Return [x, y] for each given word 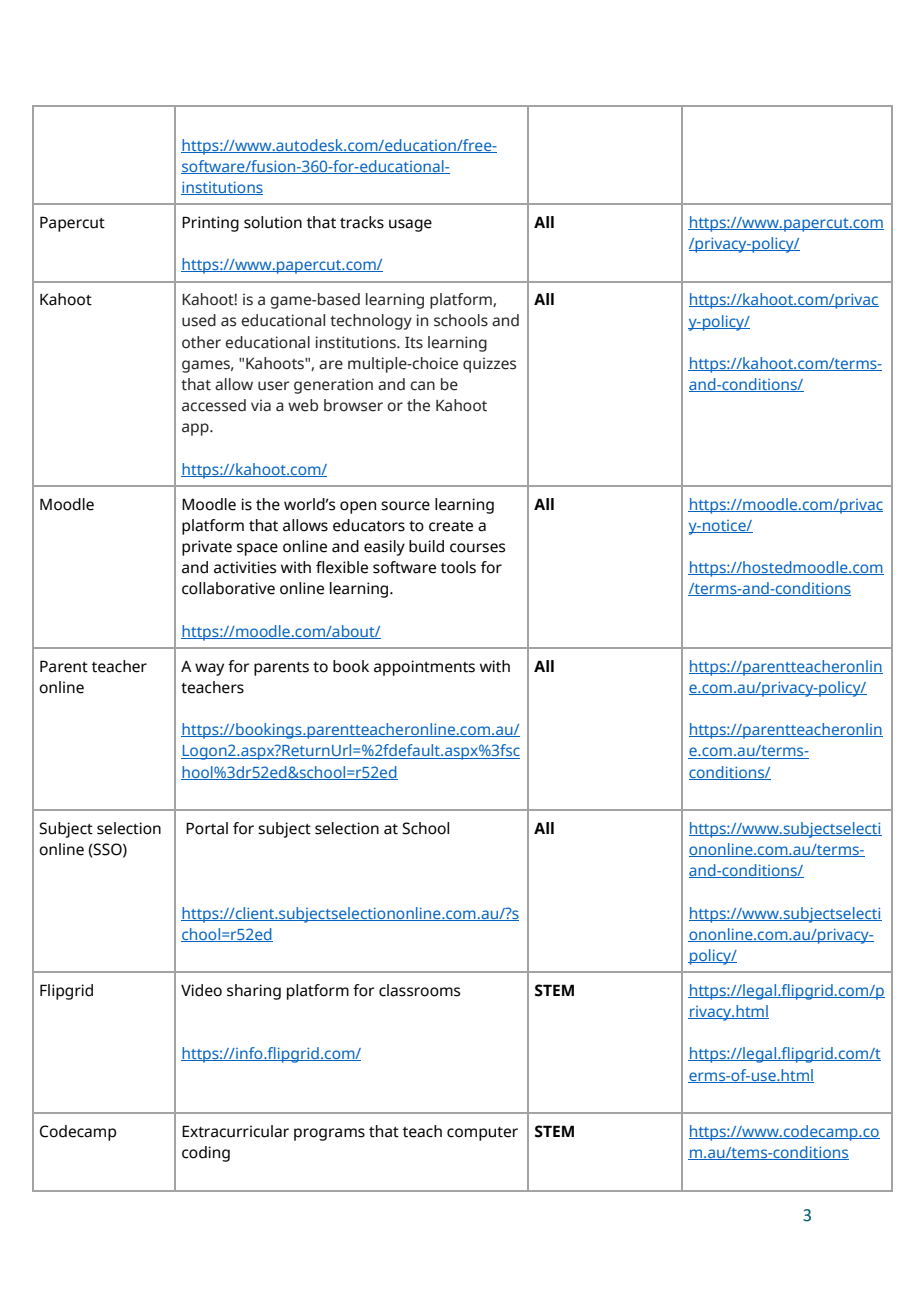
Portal [207, 828]
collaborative [228, 588]
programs [329, 1134]
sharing [254, 992]
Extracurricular [235, 1131]
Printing [210, 224]
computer [482, 1134]
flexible [342, 567]
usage [410, 225]
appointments [424, 668]
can [422, 386]
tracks [362, 222]
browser [353, 405]
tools [458, 567]
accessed [214, 405]
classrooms [419, 990]
